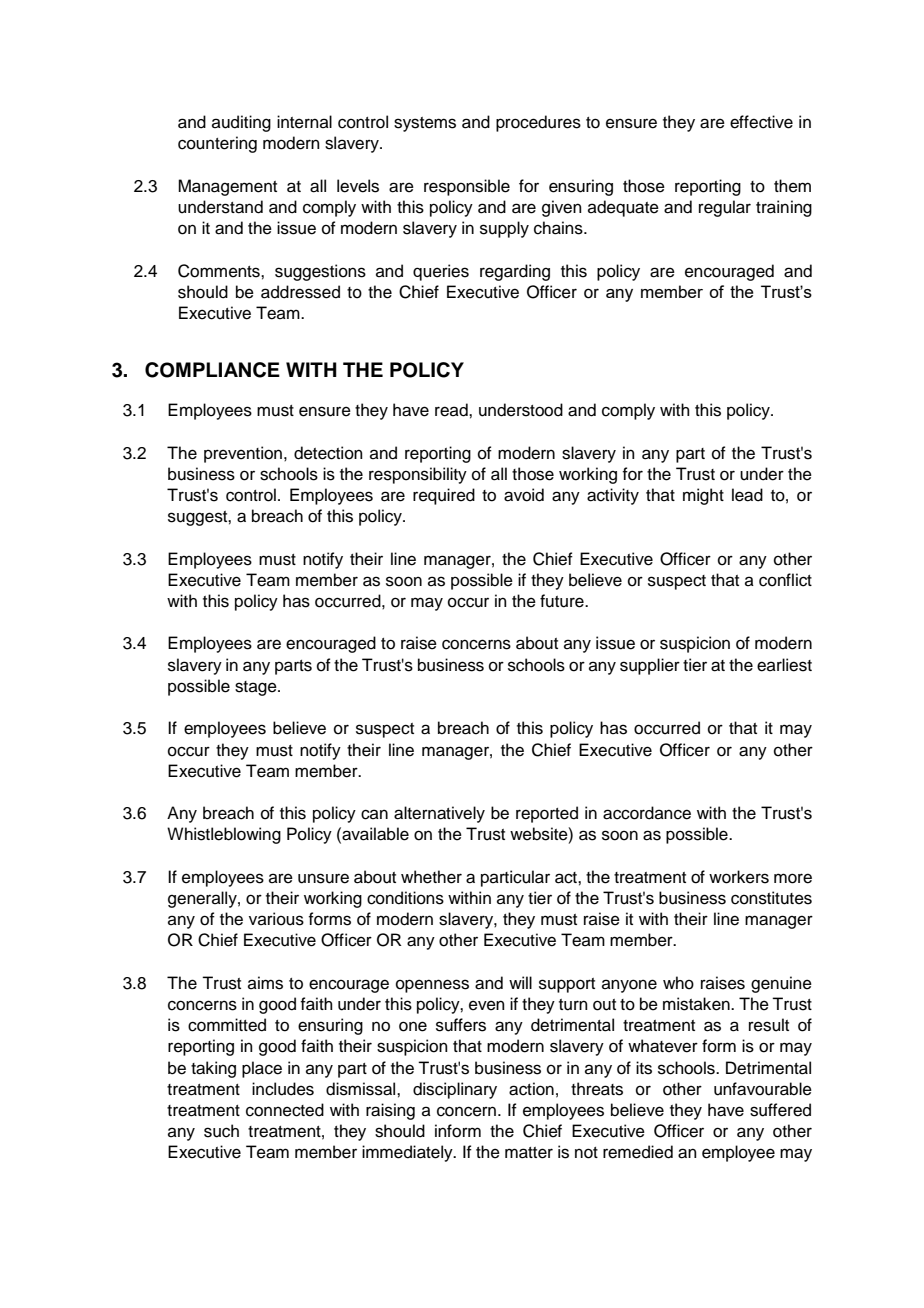 This image has width=924, height=1308. I want to click on connected, so click(285, 1110).
